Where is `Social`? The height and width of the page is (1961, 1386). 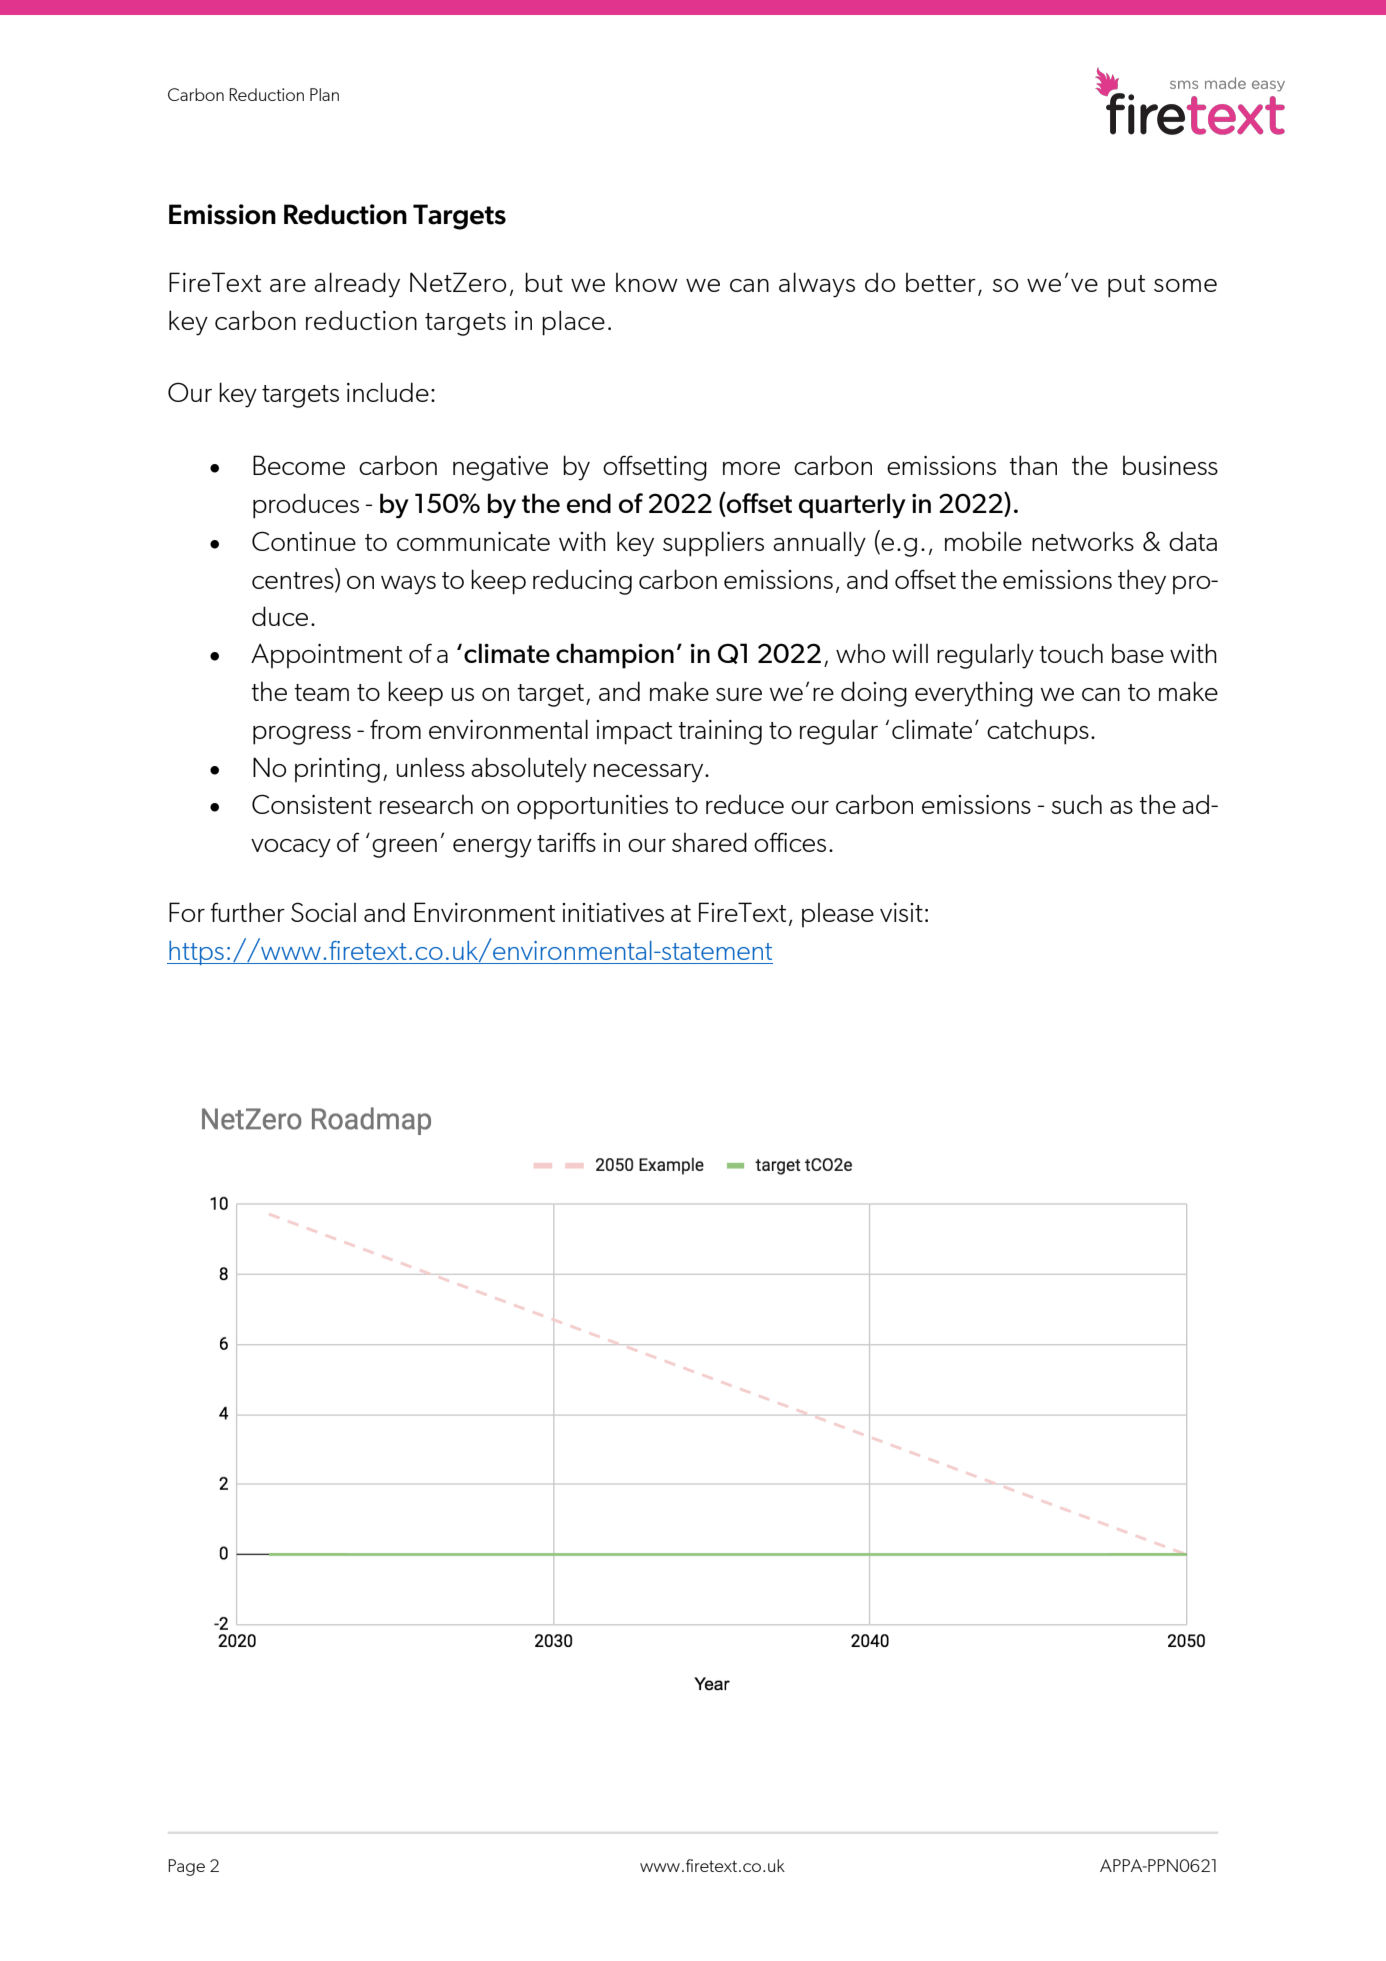
Social is located at coordinates (323, 912).
